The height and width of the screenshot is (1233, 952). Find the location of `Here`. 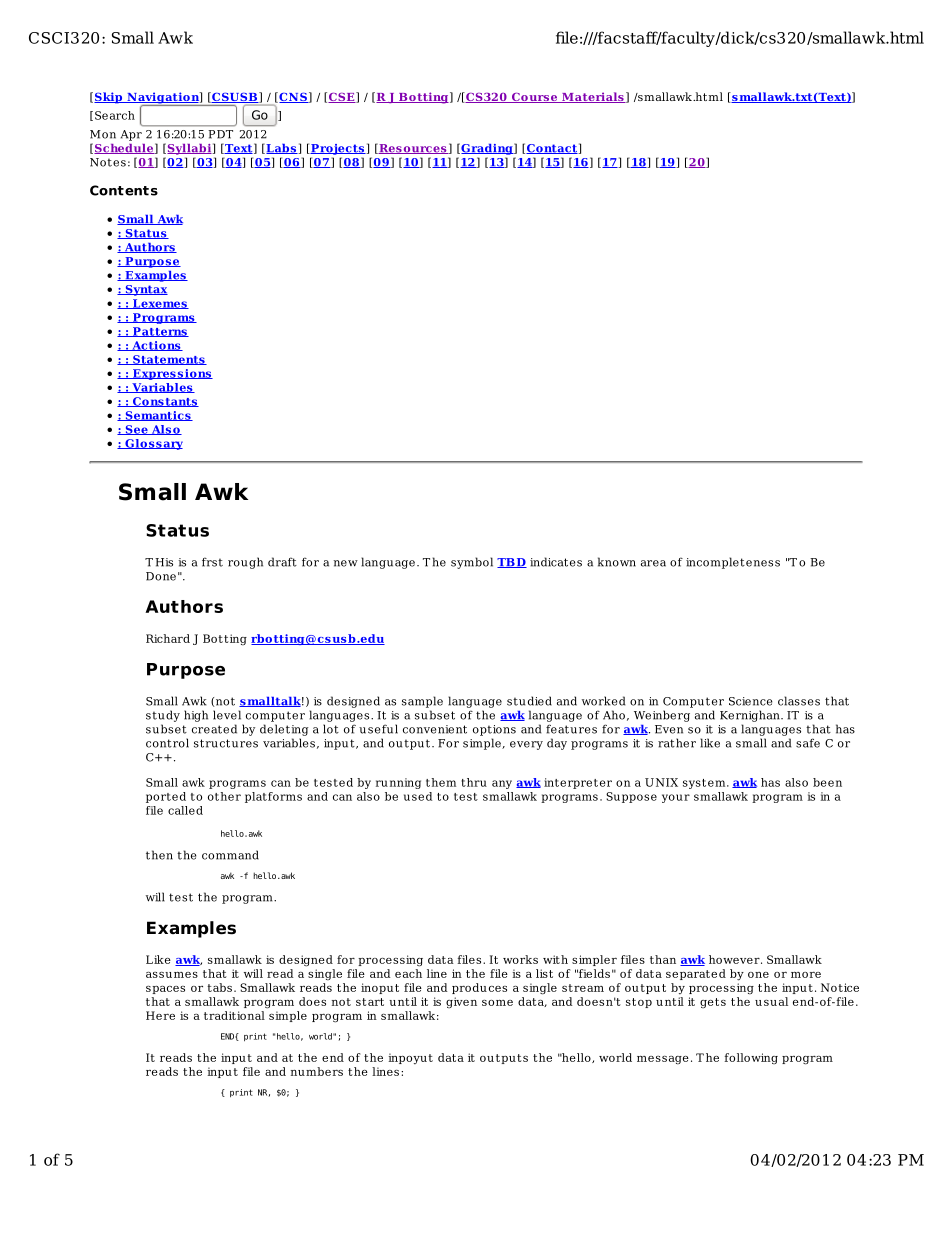

Here is located at coordinates (160, 1015).
